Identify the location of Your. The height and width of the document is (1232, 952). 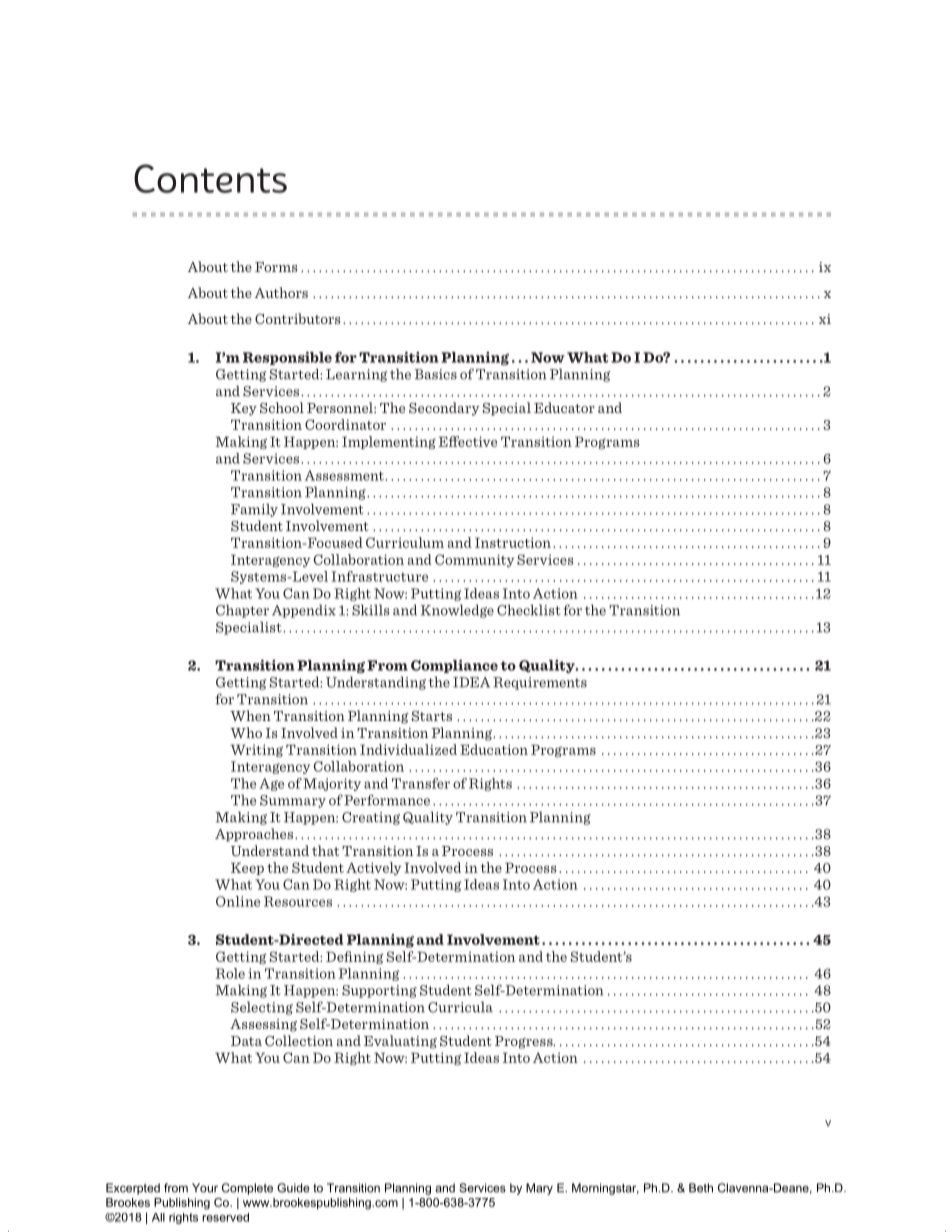
(205, 1188).
